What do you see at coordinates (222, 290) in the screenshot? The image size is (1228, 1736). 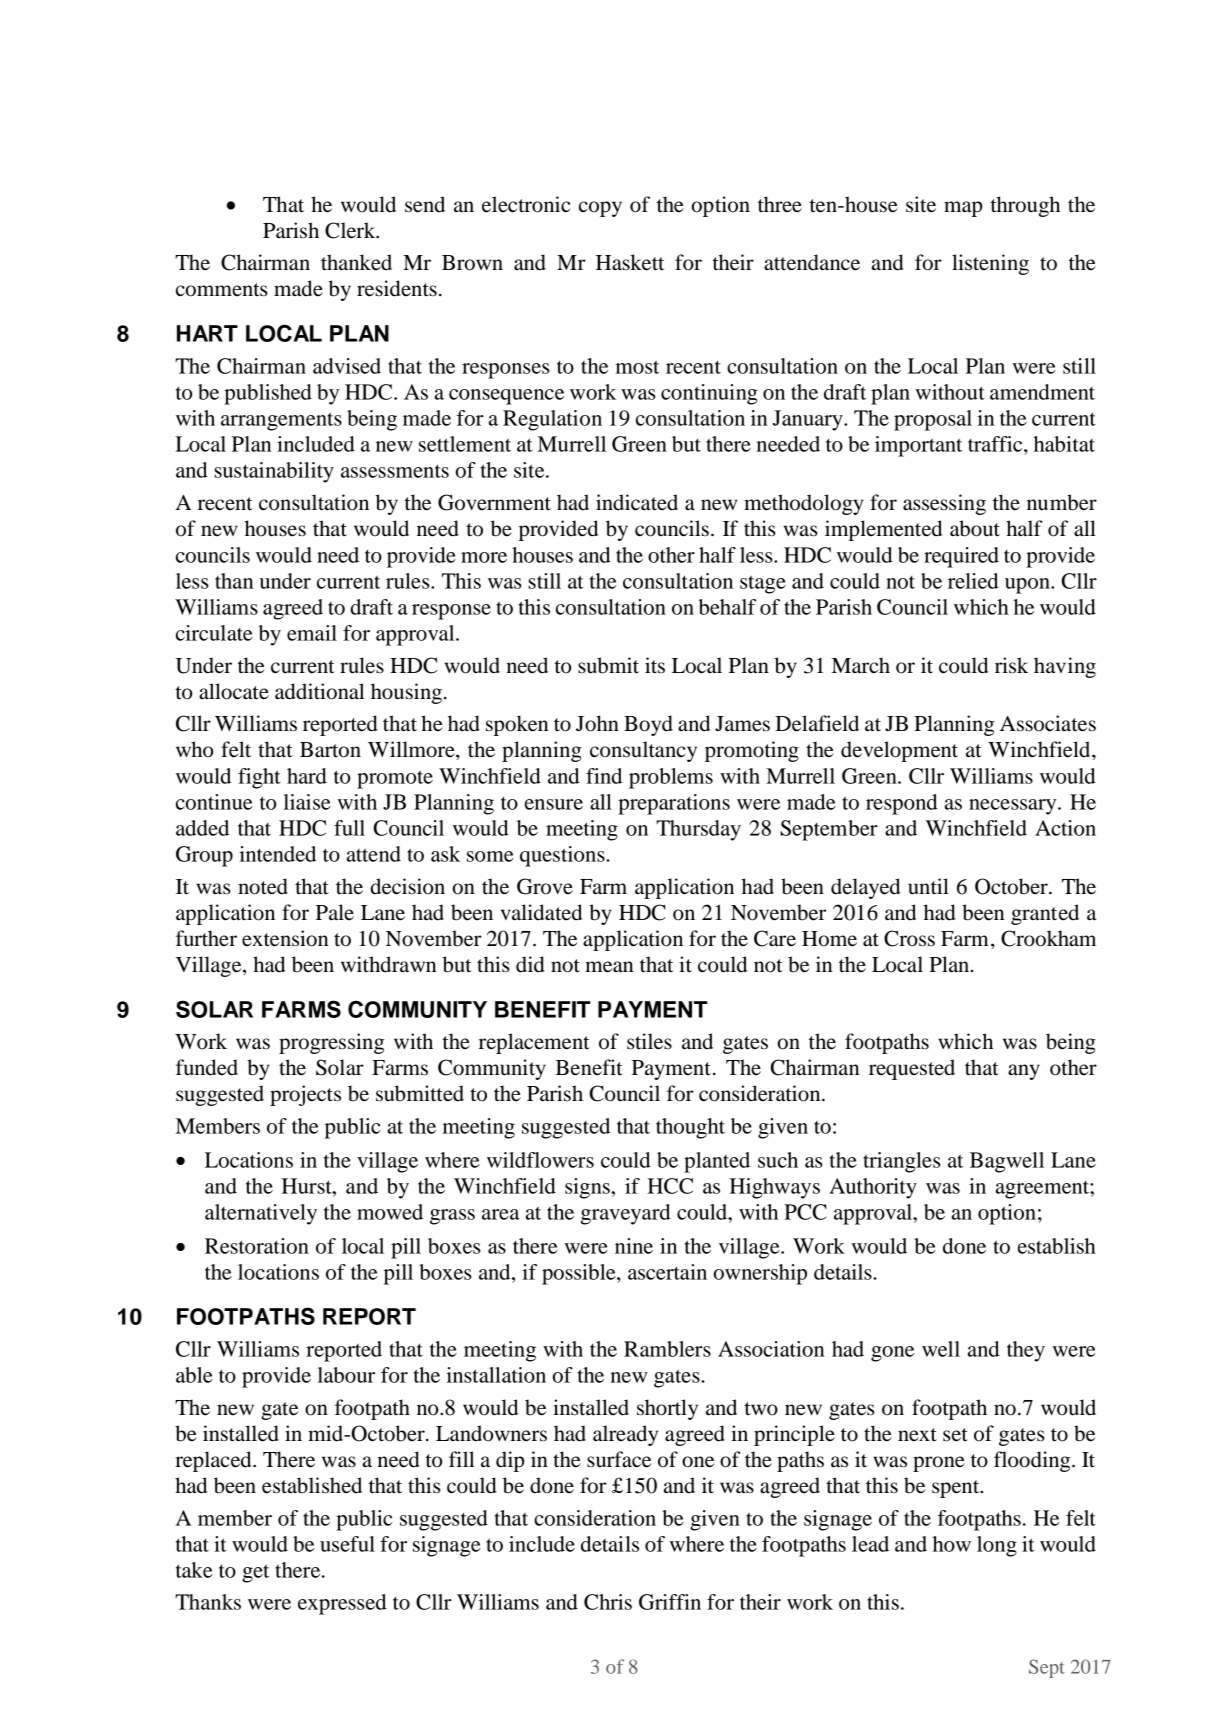 I see `comments` at bounding box center [222, 290].
